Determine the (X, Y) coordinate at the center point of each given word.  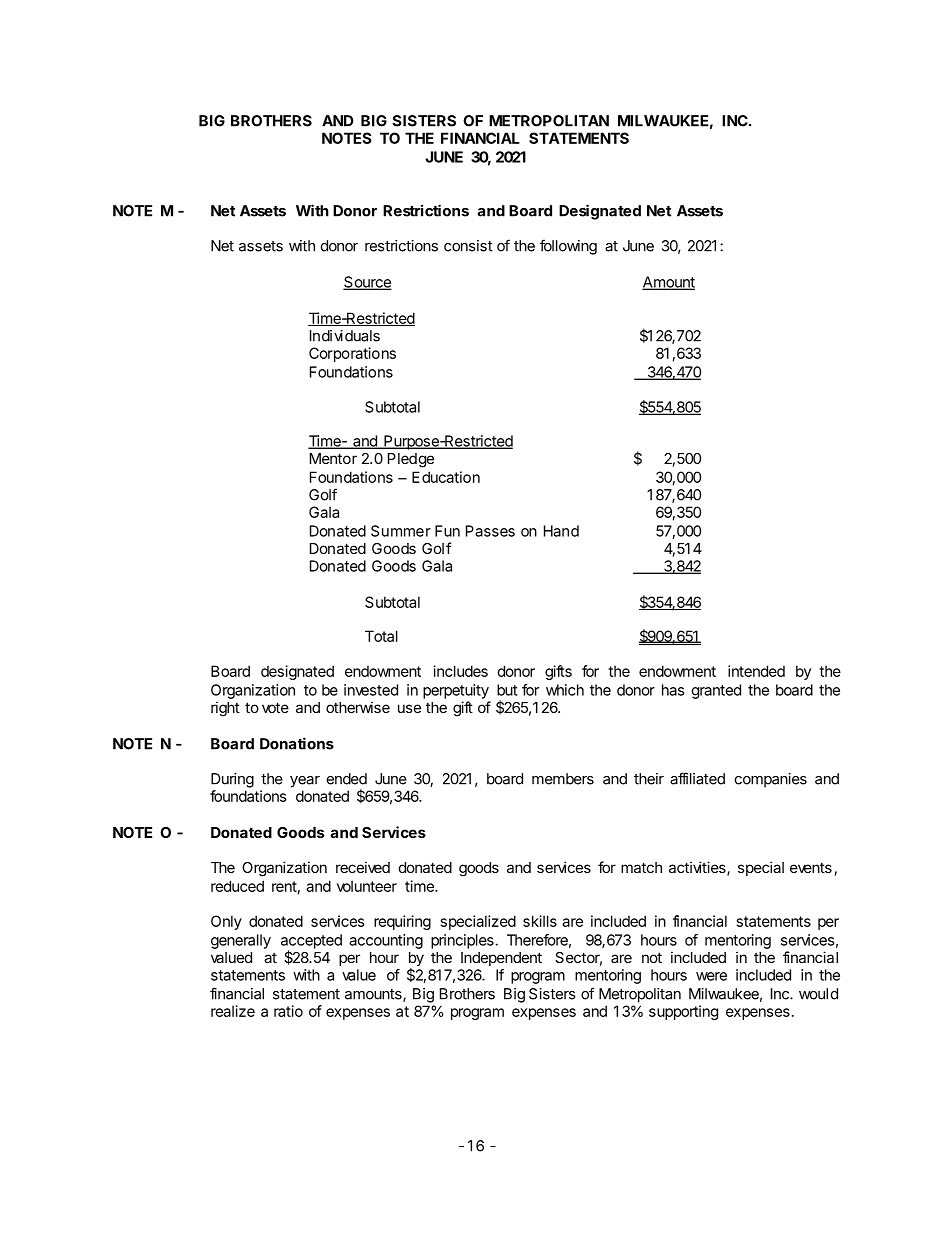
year (305, 782)
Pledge (411, 460)
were (711, 976)
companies (771, 780)
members (563, 779)
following (568, 247)
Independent (501, 959)
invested (371, 690)
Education (446, 477)
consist (468, 246)
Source (367, 283)
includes (461, 671)
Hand (561, 531)
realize (233, 1011)
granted (716, 691)
